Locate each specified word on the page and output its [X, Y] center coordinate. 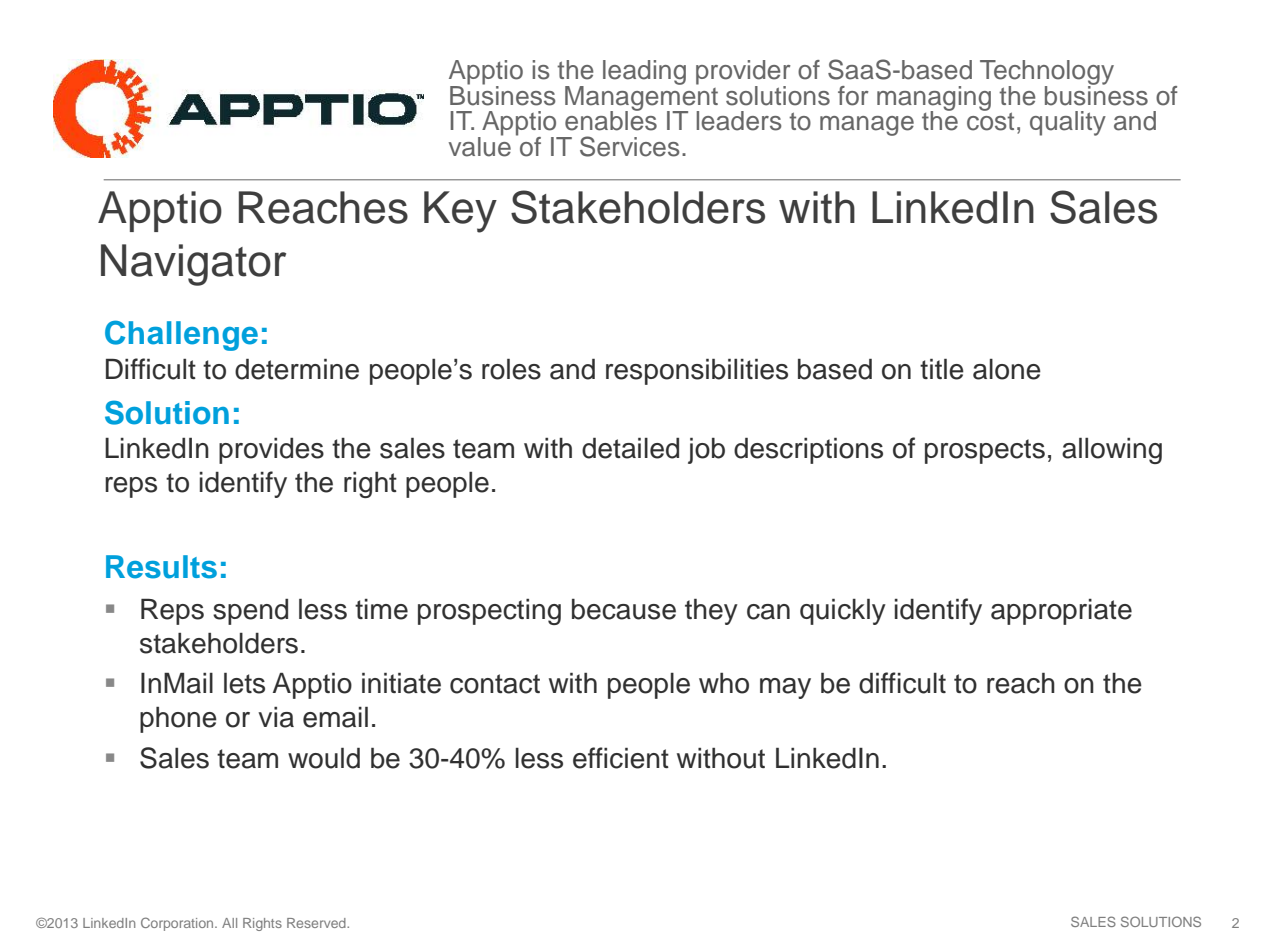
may [785, 688]
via [276, 717]
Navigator [193, 265]
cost [990, 120]
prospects [985, 451]
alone [1007, 369]
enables [611, 120]
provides [271, 451]
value [480, 145]
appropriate [1061, 612]
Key [460, 212]
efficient [621, 758]
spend [250, 612]
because [624, 609]
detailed [630, 448]
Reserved [317, 923]
